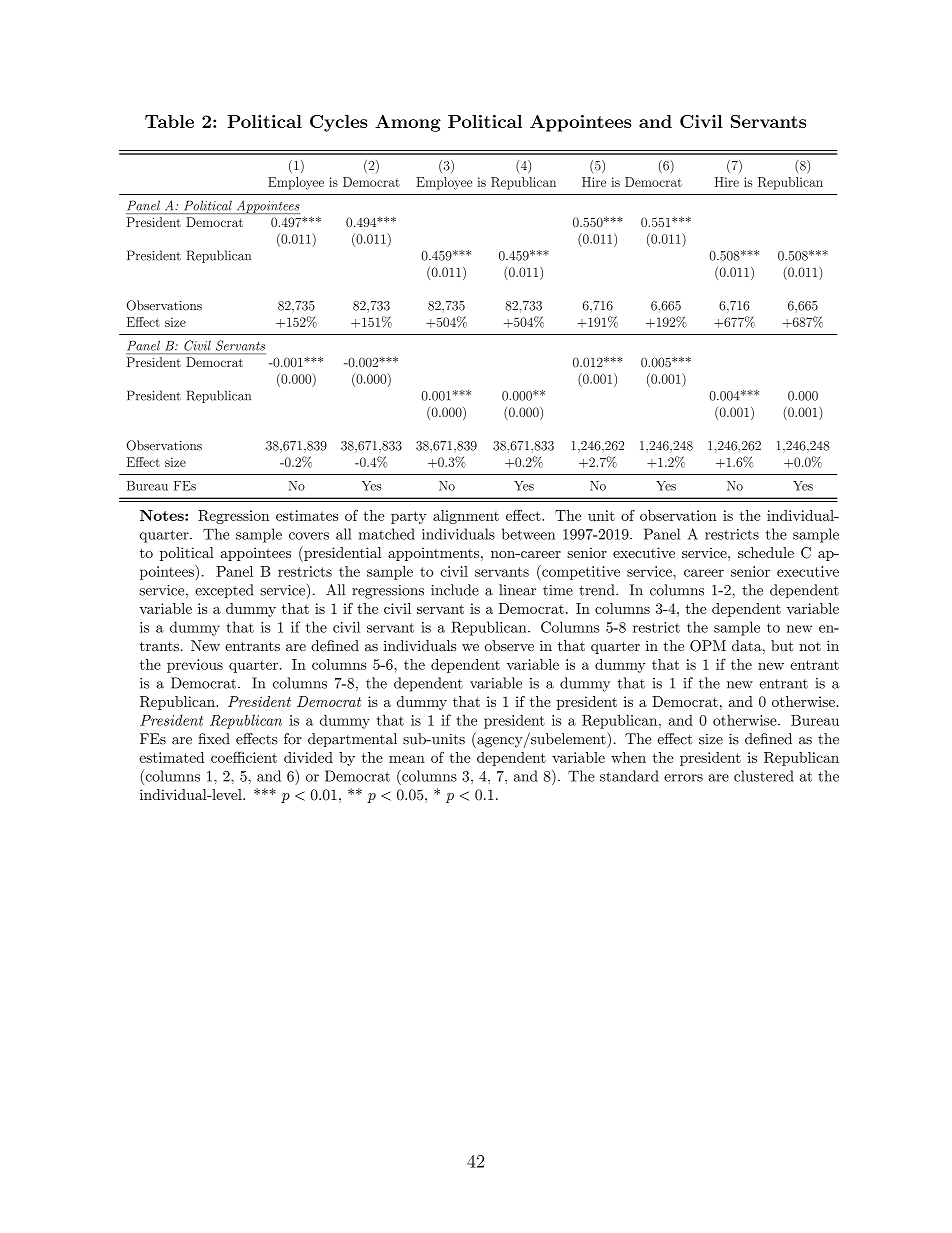  I want to click on coefficient, so click(244, 757).
